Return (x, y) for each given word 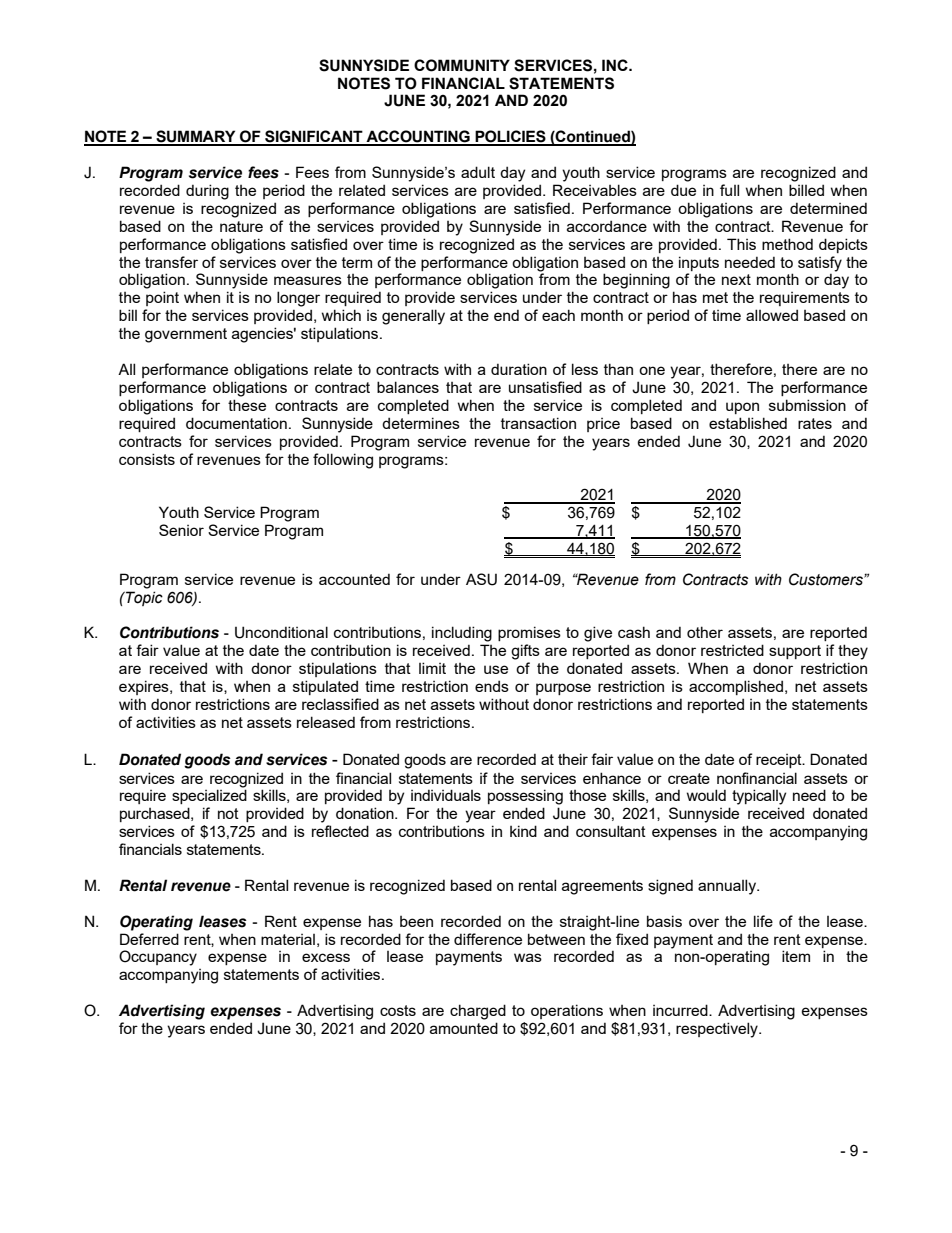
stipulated (325, 687)
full (729, 190)
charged (478, 1012)
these (247, 405)
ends (492, 686)
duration (519, 369)
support (795, 652)
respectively (718, 1030)
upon (742, 408)
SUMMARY (196, 137)
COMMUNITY (462, 65)
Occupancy (158, 958)
